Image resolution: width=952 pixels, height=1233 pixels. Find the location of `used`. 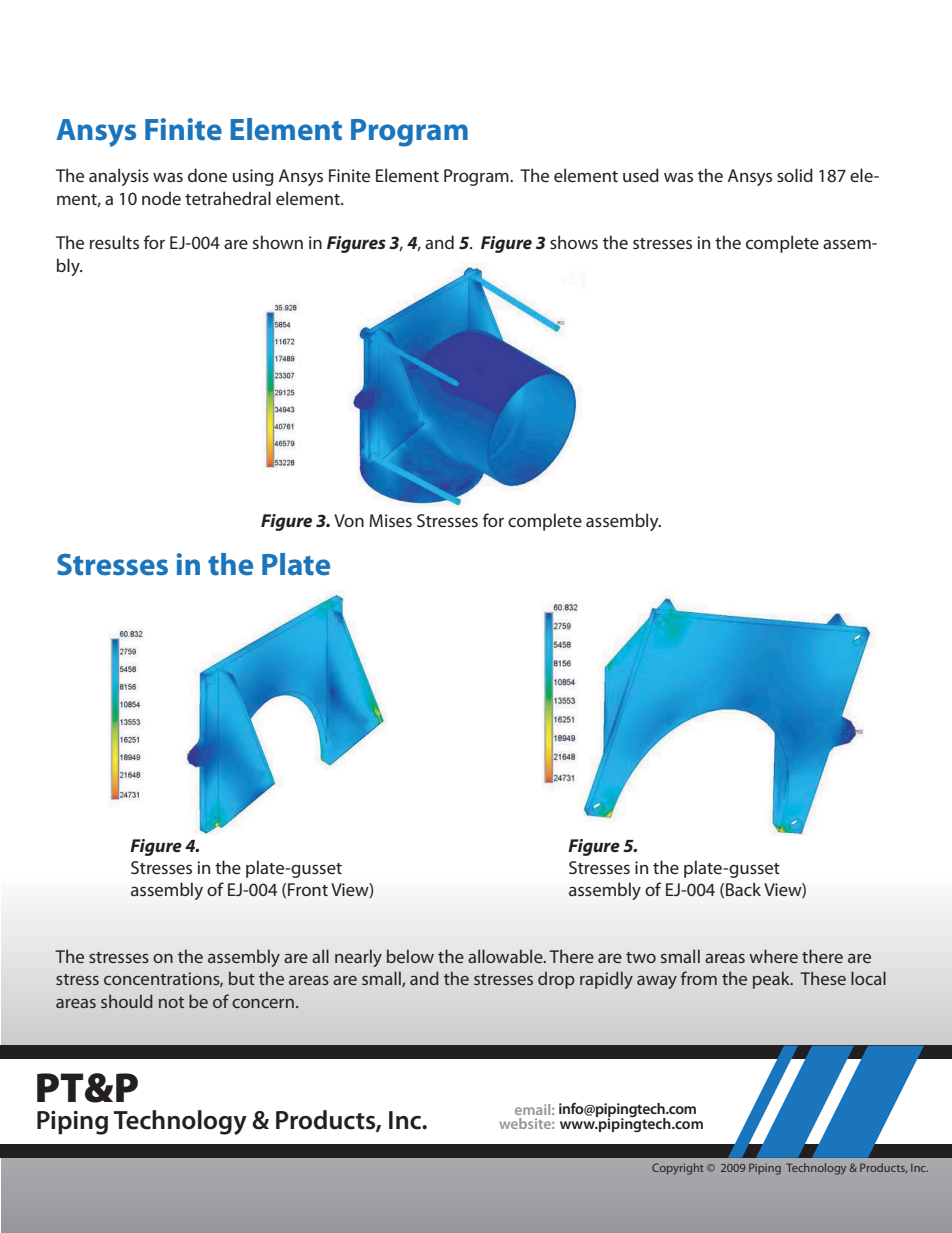

used is located at coordinates (641, 175).
